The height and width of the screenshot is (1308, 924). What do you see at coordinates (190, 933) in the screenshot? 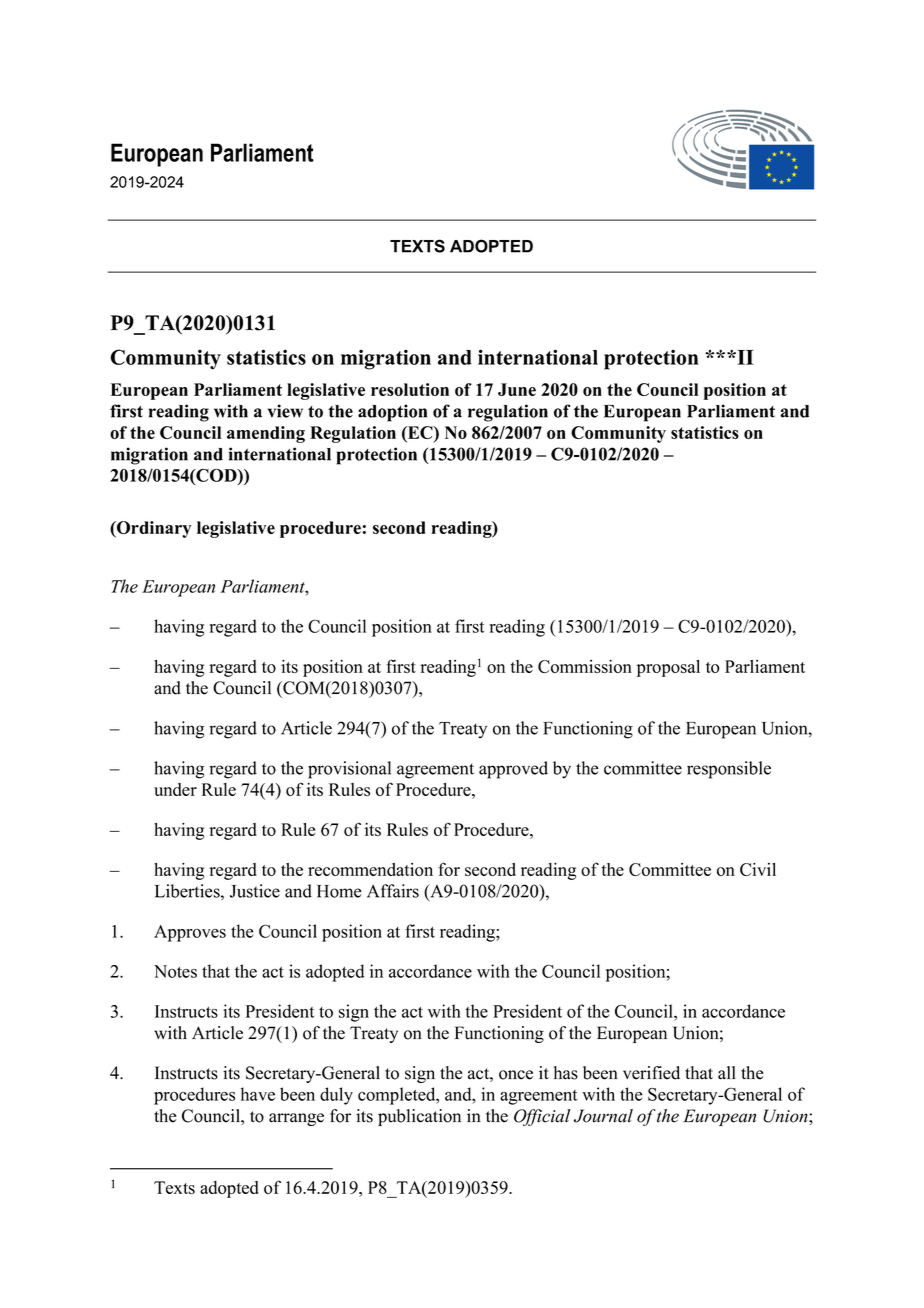
I see `Approves` at bounding box center [190, 933].
